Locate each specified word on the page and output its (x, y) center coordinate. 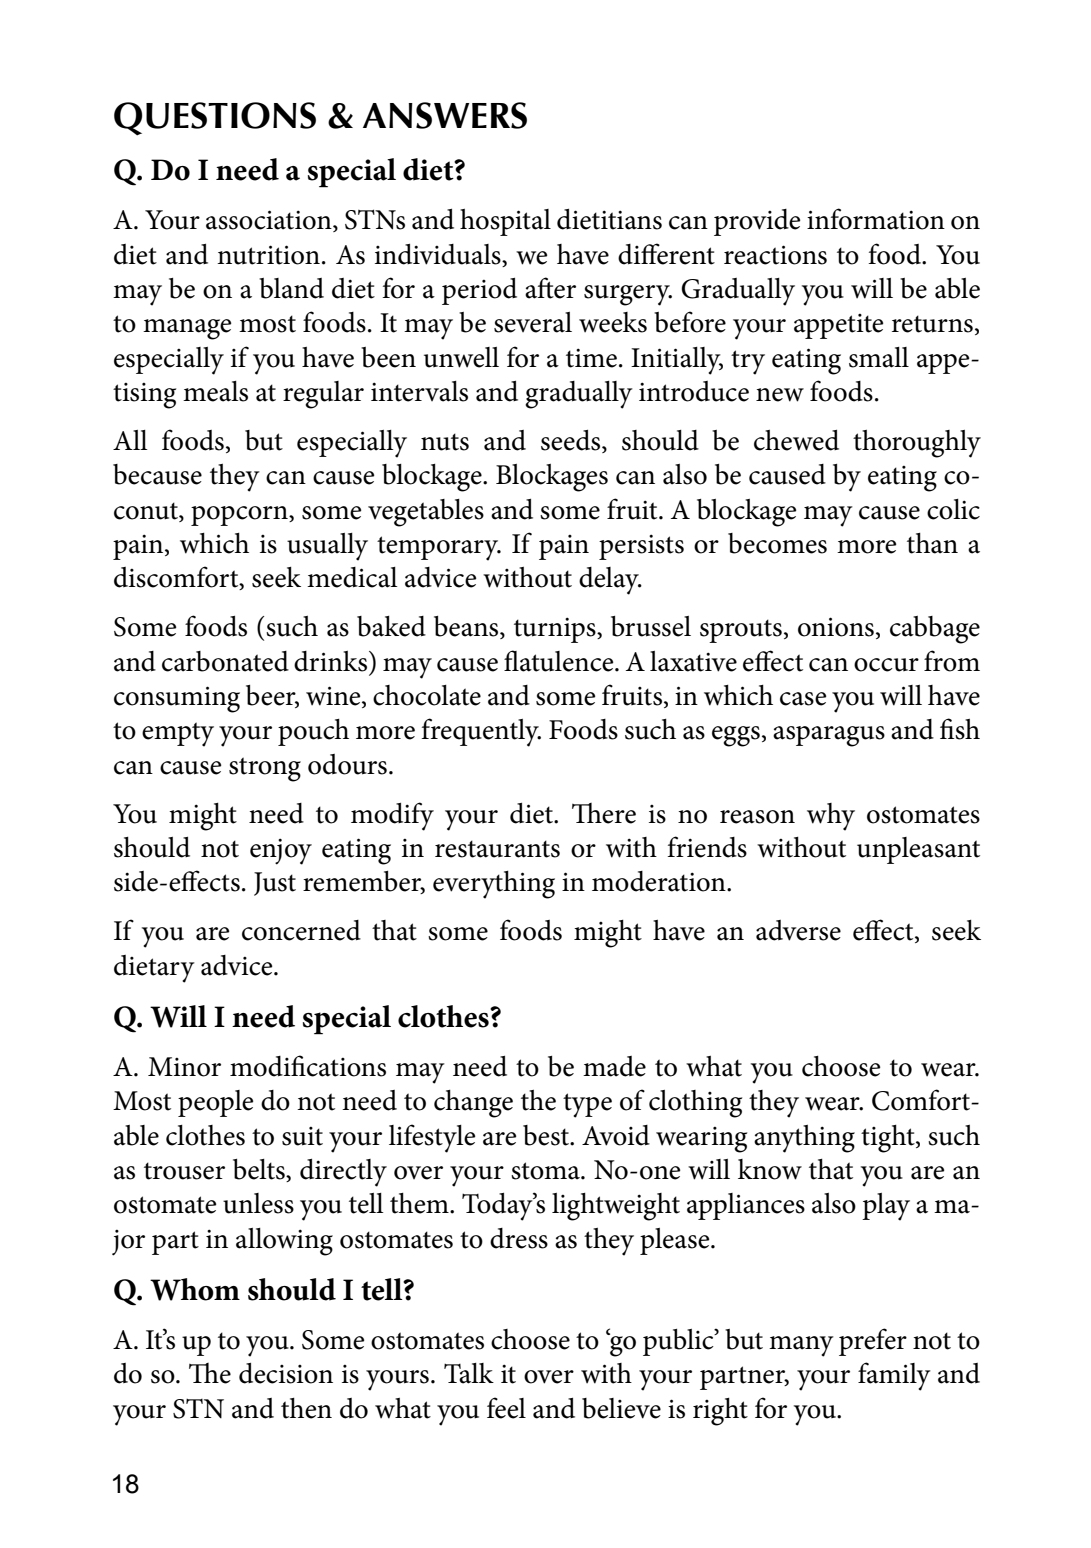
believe (621, 1408)
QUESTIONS (215, 119)
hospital (505, 222)
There (604, 813)
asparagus (829, 736)
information (876, 219)
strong (265, 769)
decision (286, 1373)
